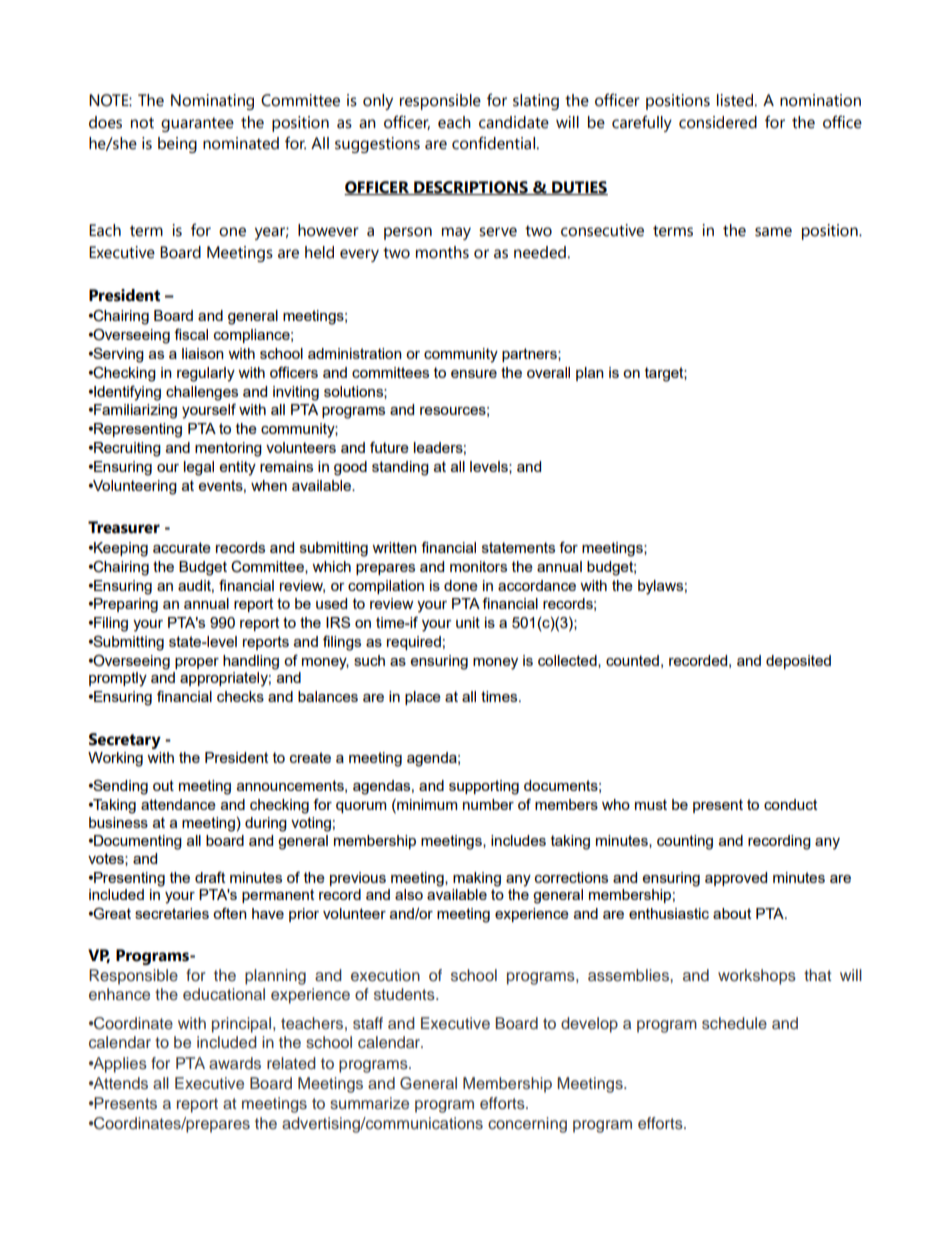  I want to click on fiscal, so click(191, 334).
